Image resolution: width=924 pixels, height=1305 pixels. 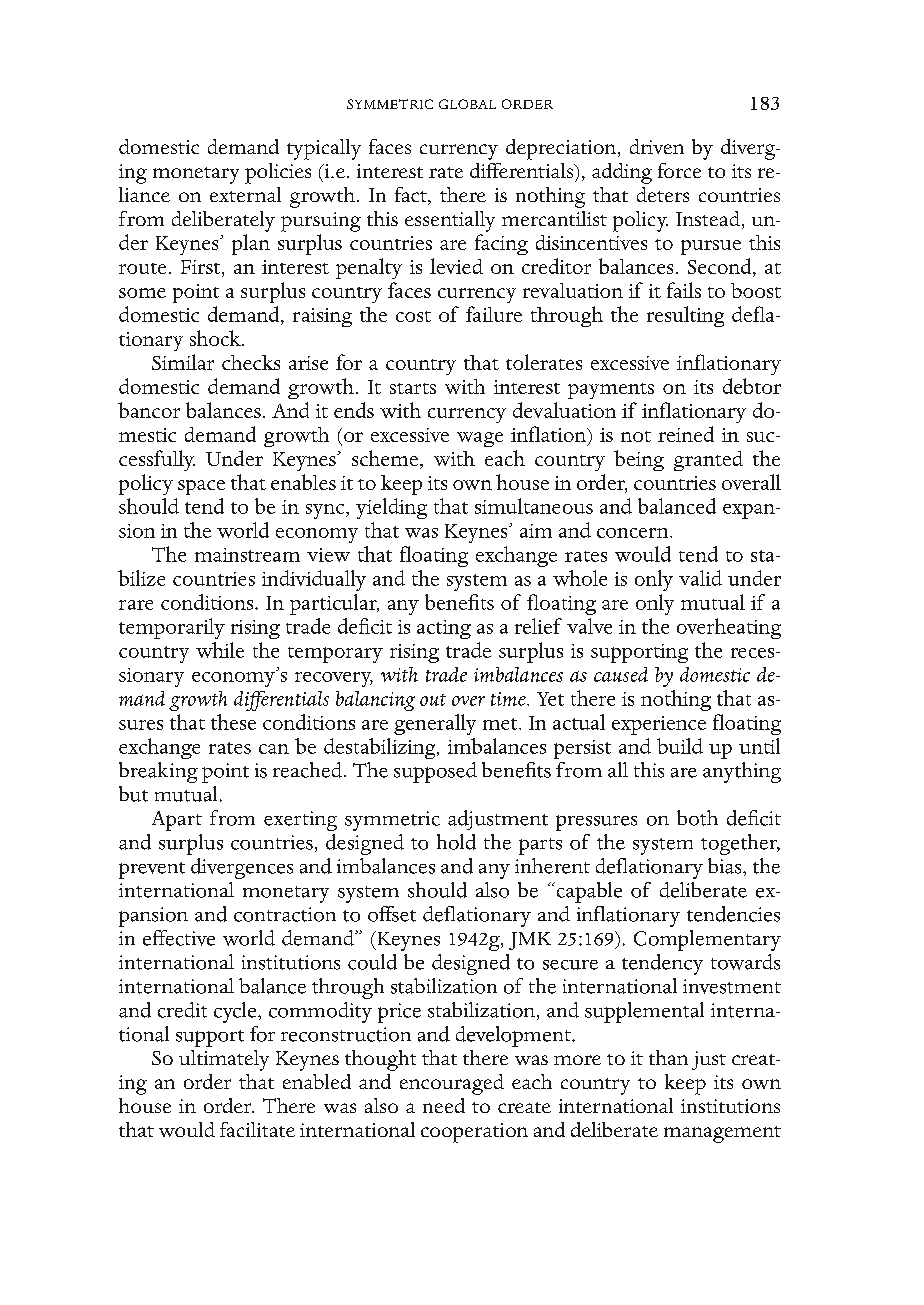 I want to click on management, so click(x=722, y=1134).
